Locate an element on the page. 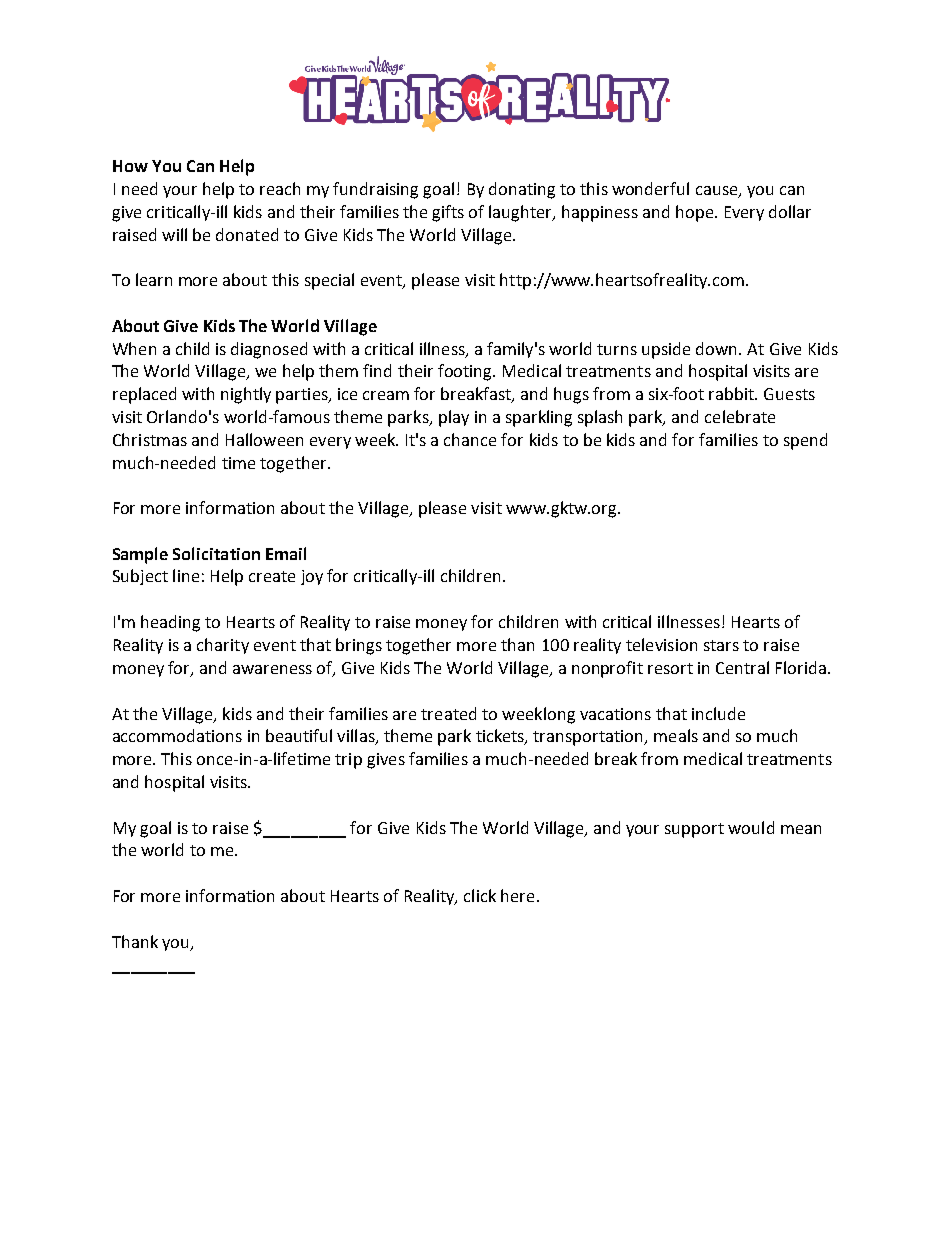  cause is located at coordinates (718, 192).
